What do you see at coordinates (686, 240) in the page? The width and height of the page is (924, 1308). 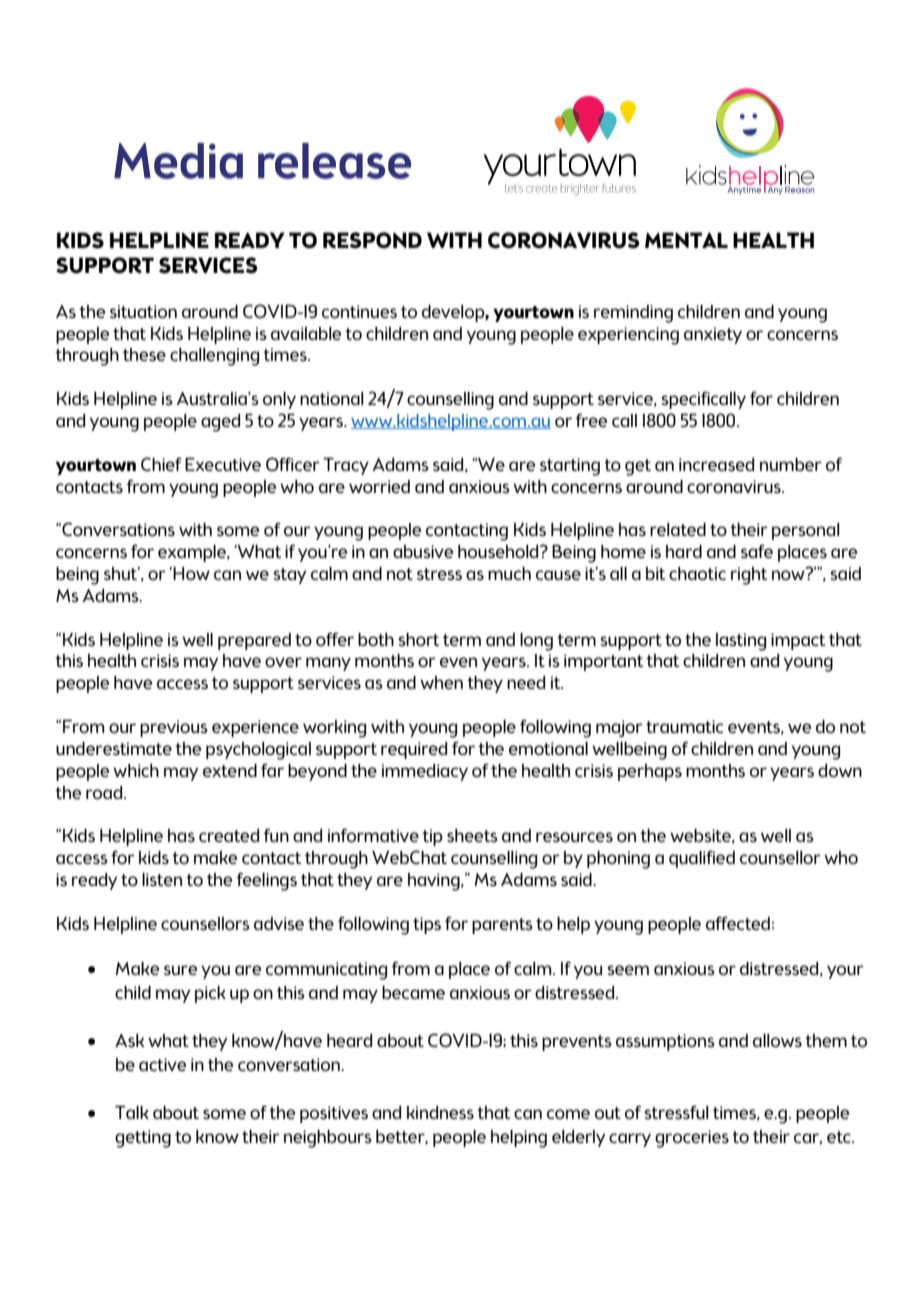 I see `MENTAL` at bounding box center [686, 240].
